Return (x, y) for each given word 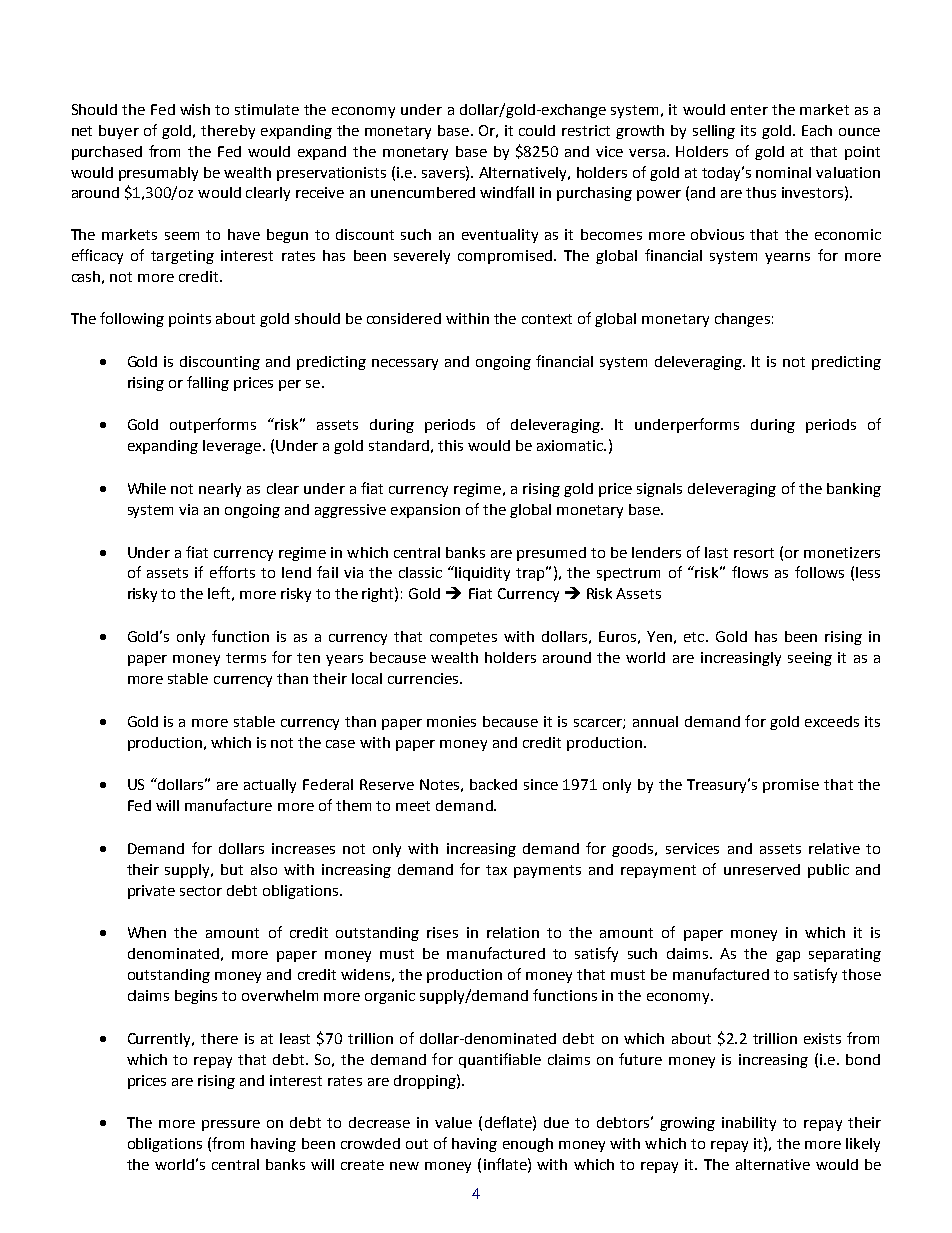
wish (195, 109)
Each (817, 130)
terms (246, 658)
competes (463, 638)
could (537, 130)
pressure (231, 1125)
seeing (810, 659)
